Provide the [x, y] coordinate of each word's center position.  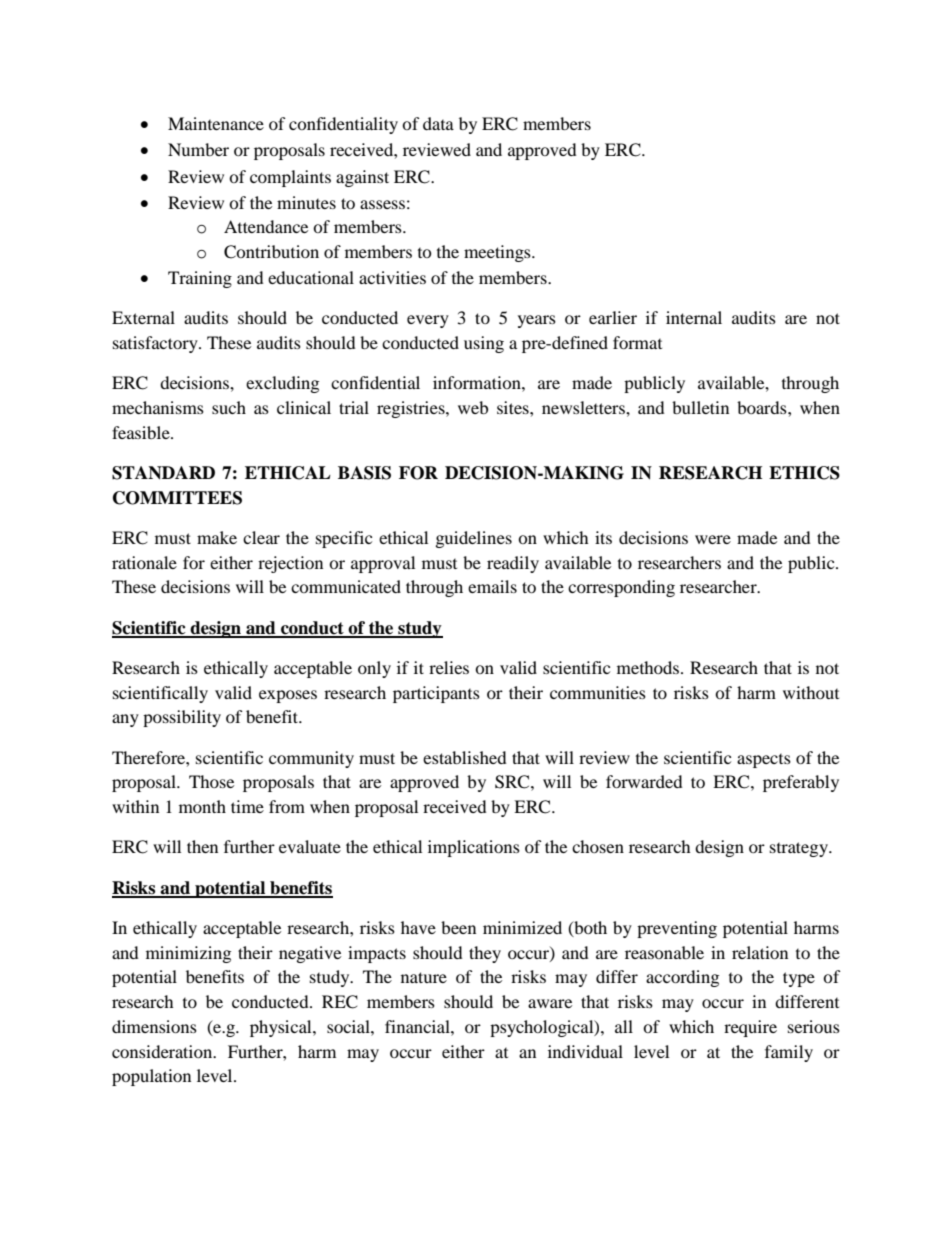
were [713, 539]
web [473, 407]
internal [694, 317]
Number [198, 149]
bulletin [700, 407]
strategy [800, 849]
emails [492, 586]
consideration [163, 1051]
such [229, 407]
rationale [144, 562]
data [438, 123]
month [202, 806]
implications [474, 848]
